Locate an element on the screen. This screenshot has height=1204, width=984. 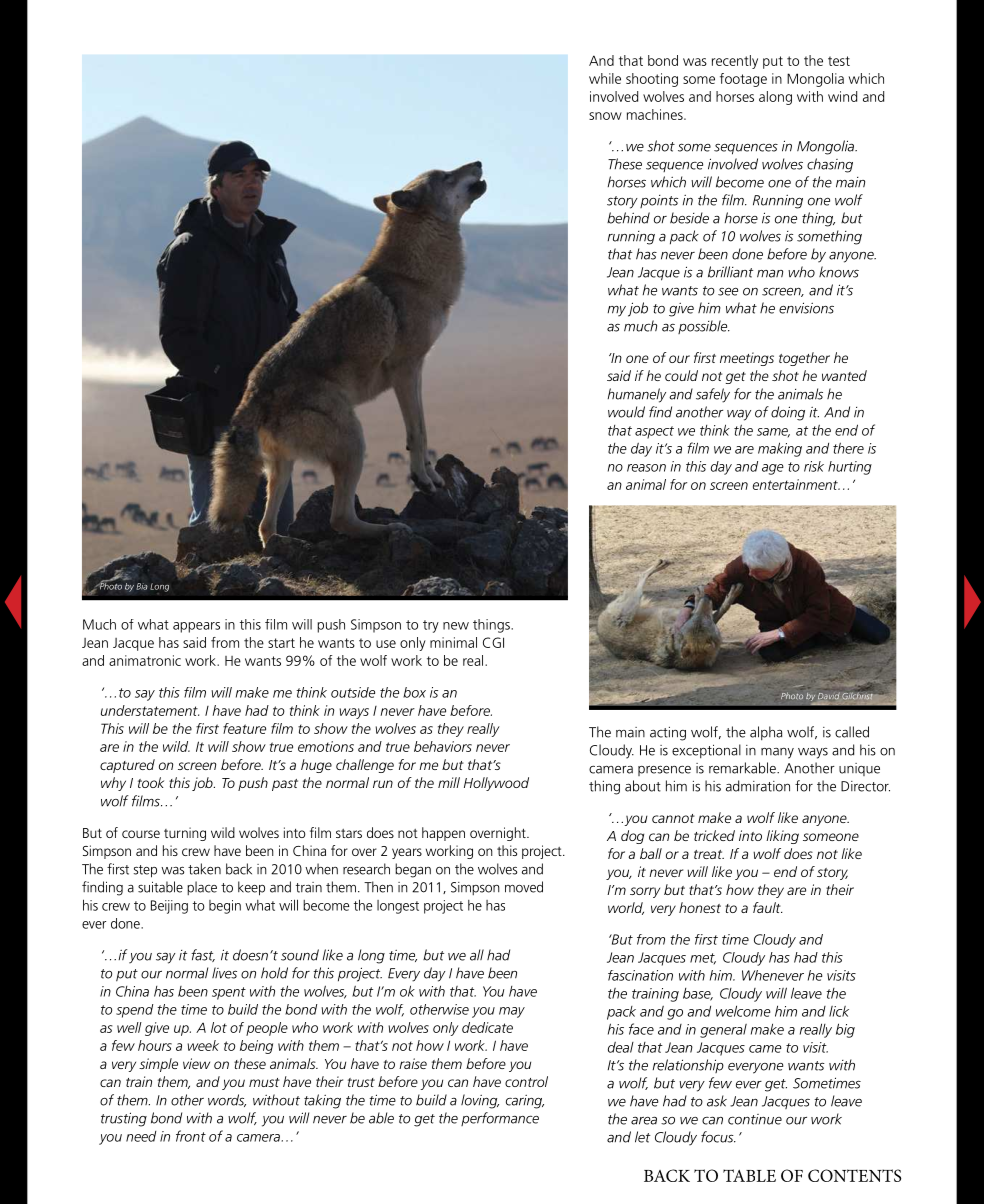
making is located at coordinates (780, 449).
